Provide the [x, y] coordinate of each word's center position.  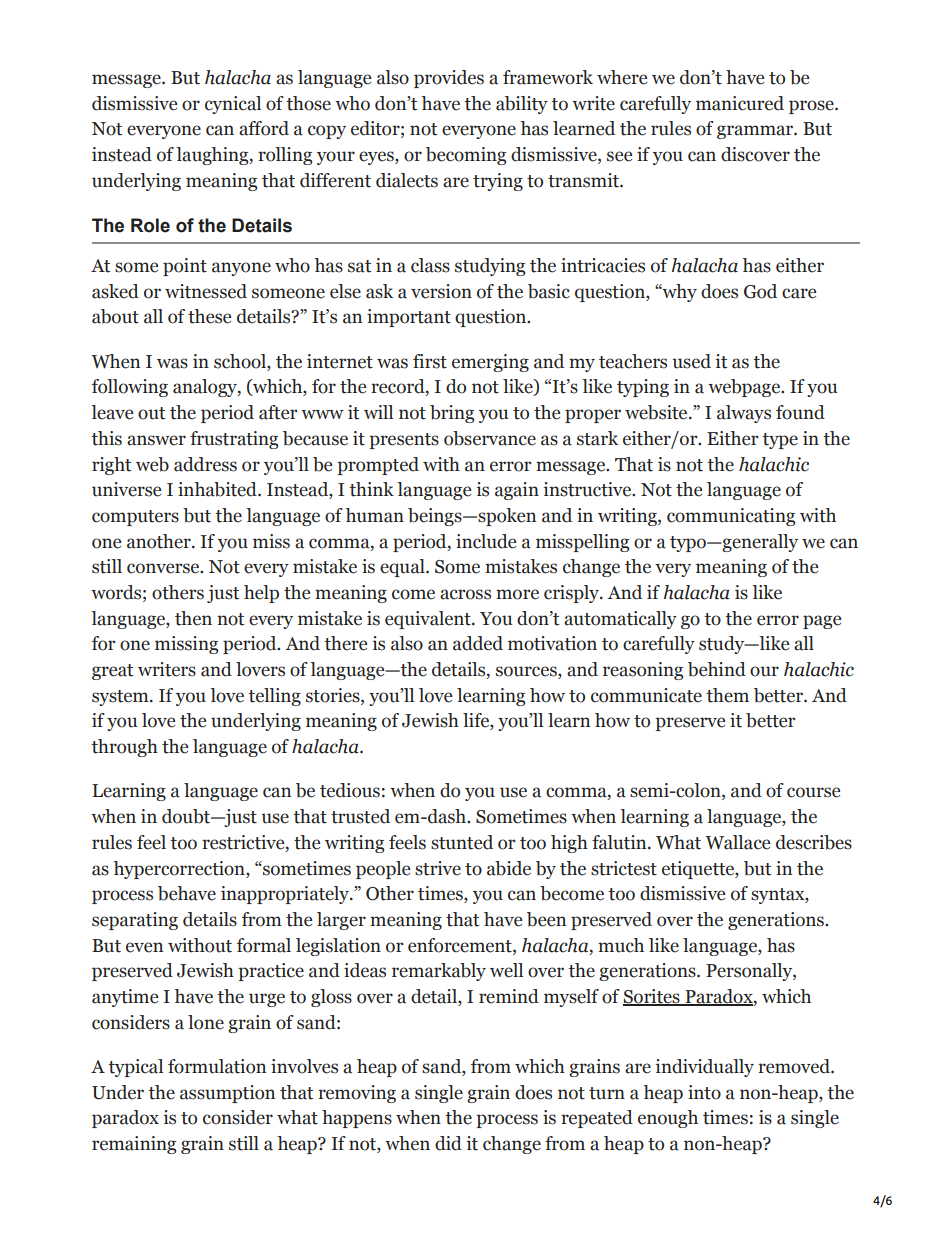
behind [717, 669]
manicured [740, 103]
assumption [227, 1094]
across [465, 594]
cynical [233, 105]
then [193, 618]
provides [449, 79]
